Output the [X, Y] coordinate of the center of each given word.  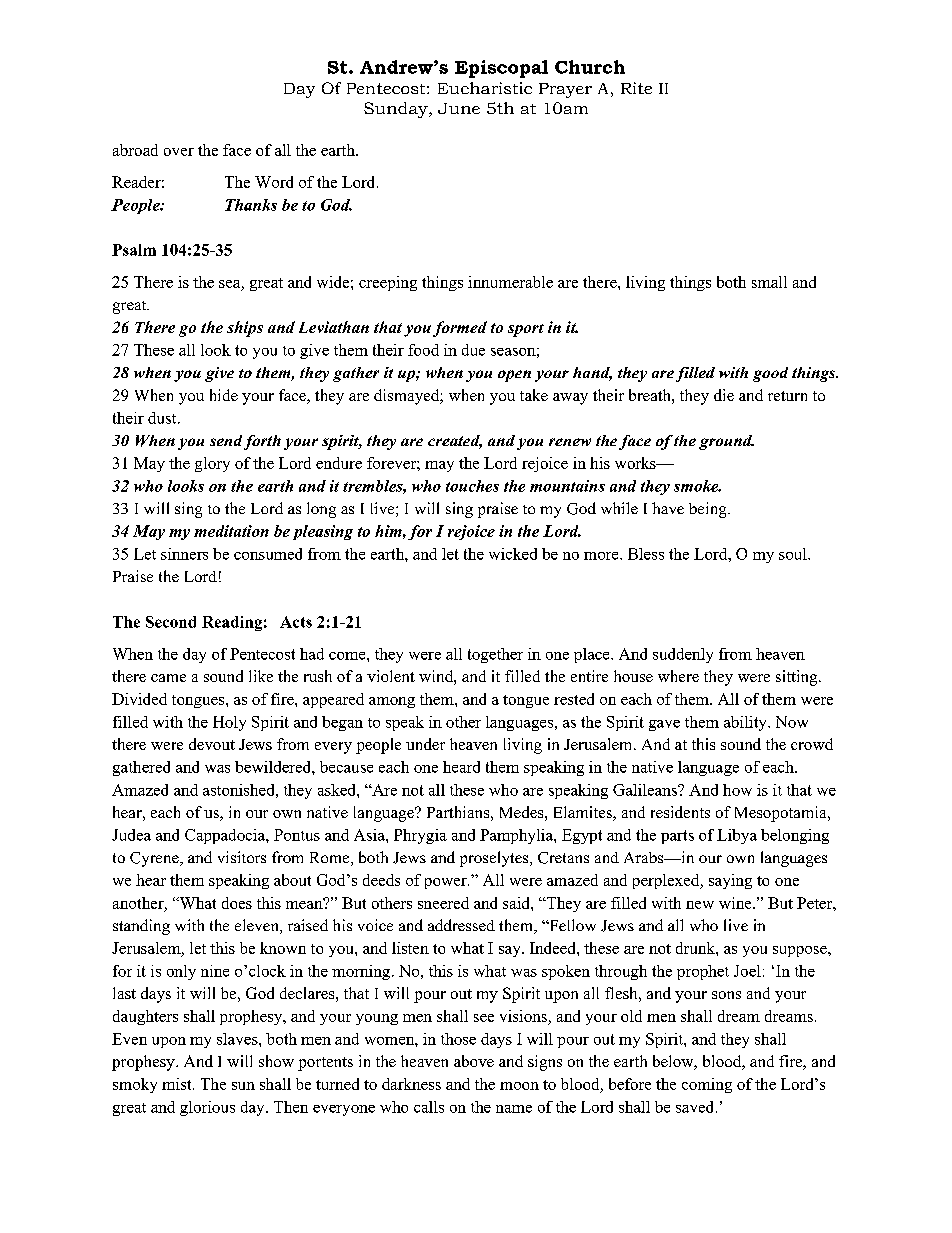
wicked [513, 554]
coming [707, 1085]
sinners [184, 554]
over [179, 152]
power [447, 883]
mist [178, 1084]
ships [245, 329]
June [459, 108]
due [473, 350]
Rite [636, 88]
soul [794, 554]
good [770, 374]
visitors [242, 857]
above [474, 1061]
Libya [737, 836]
